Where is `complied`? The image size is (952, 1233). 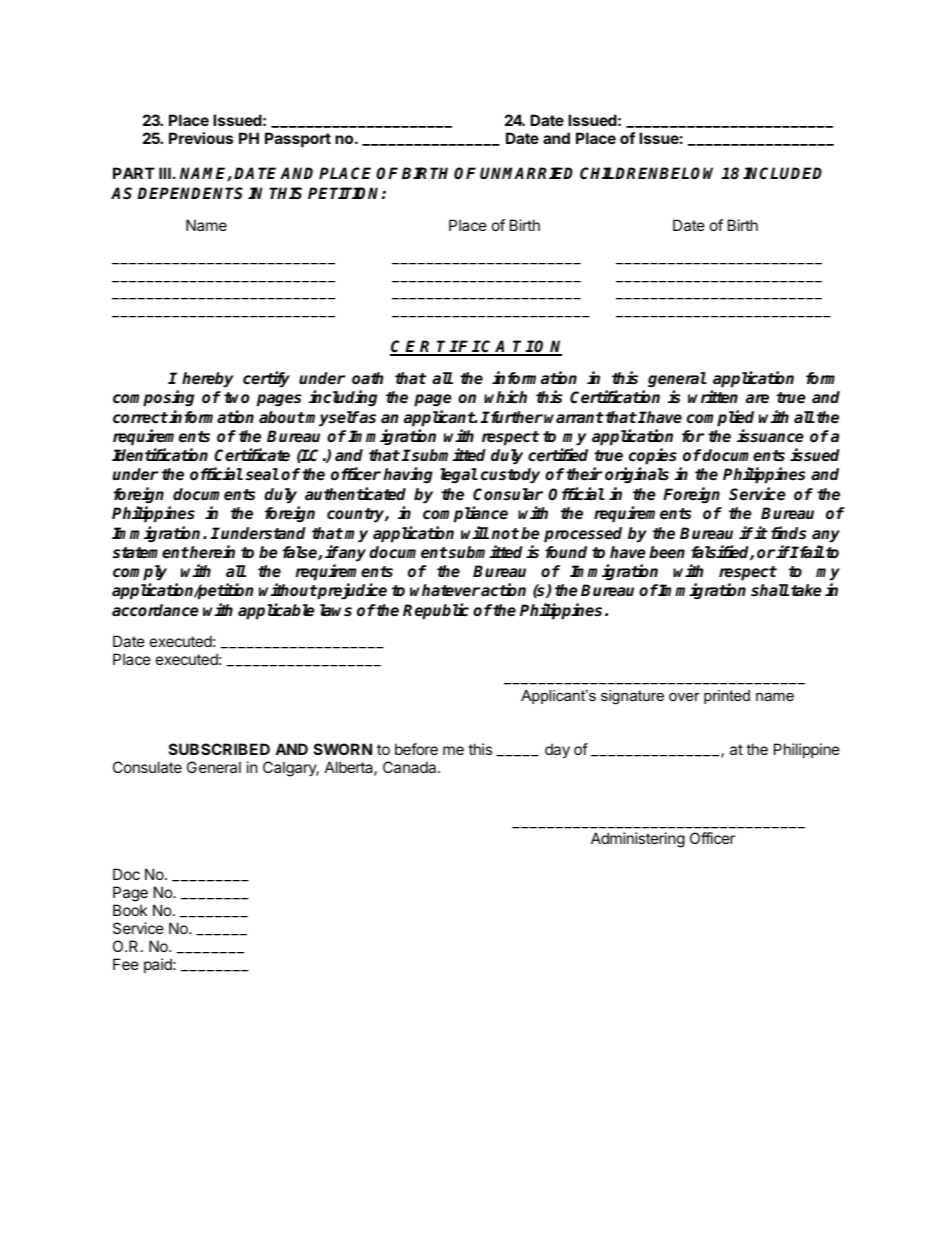
complied is located at coordinates (720, 418).
